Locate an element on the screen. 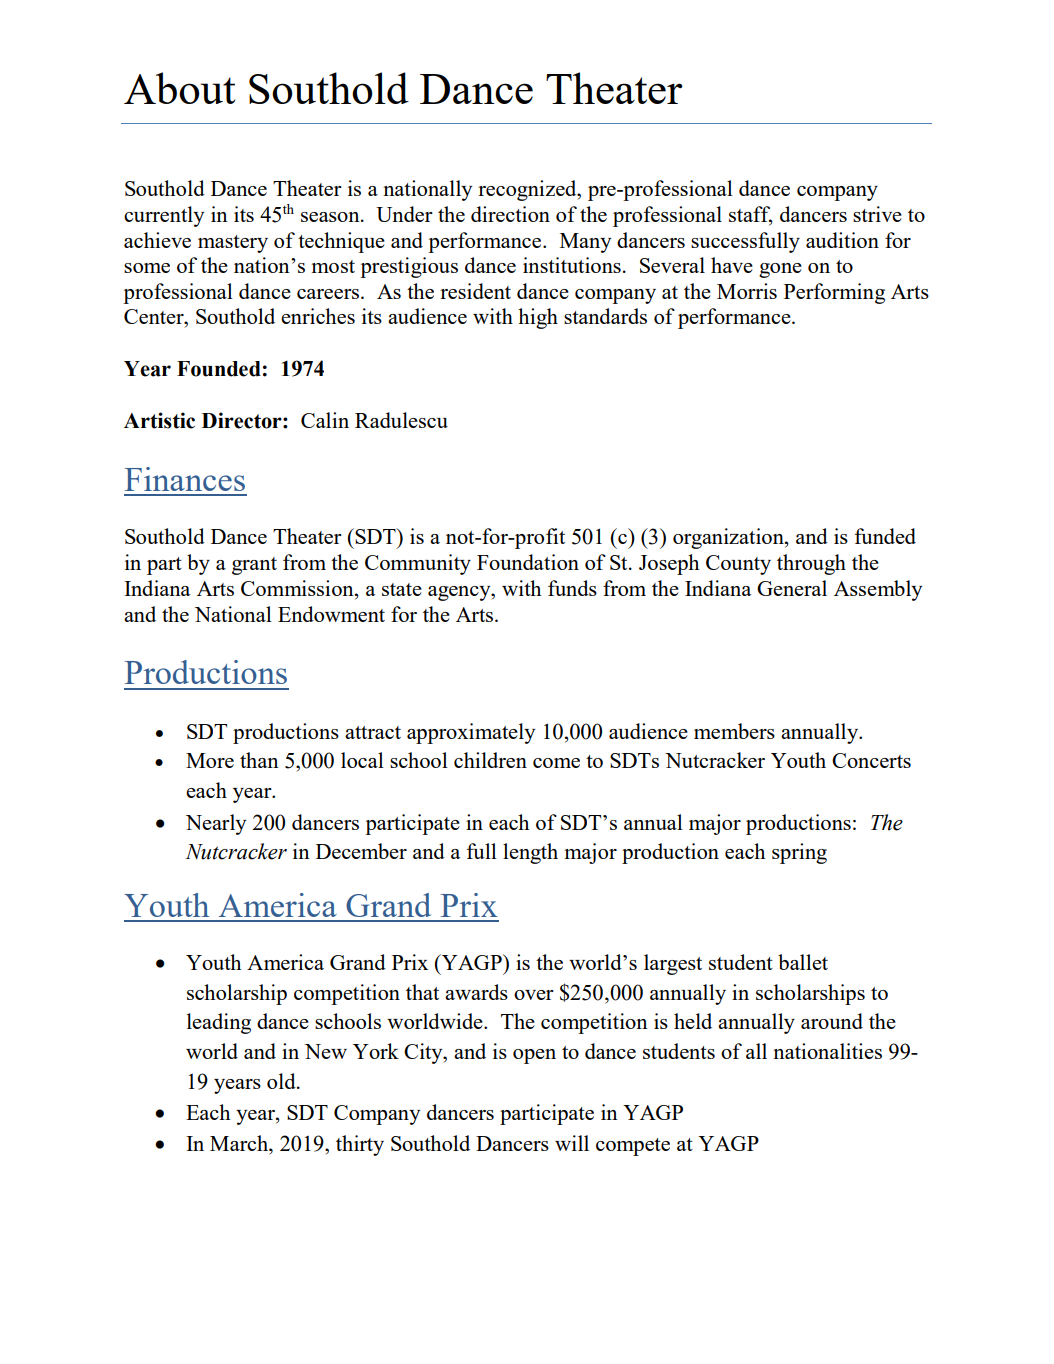 This screenshot has height=1364, width=1054. direction is located at coordinates (510, 214).
